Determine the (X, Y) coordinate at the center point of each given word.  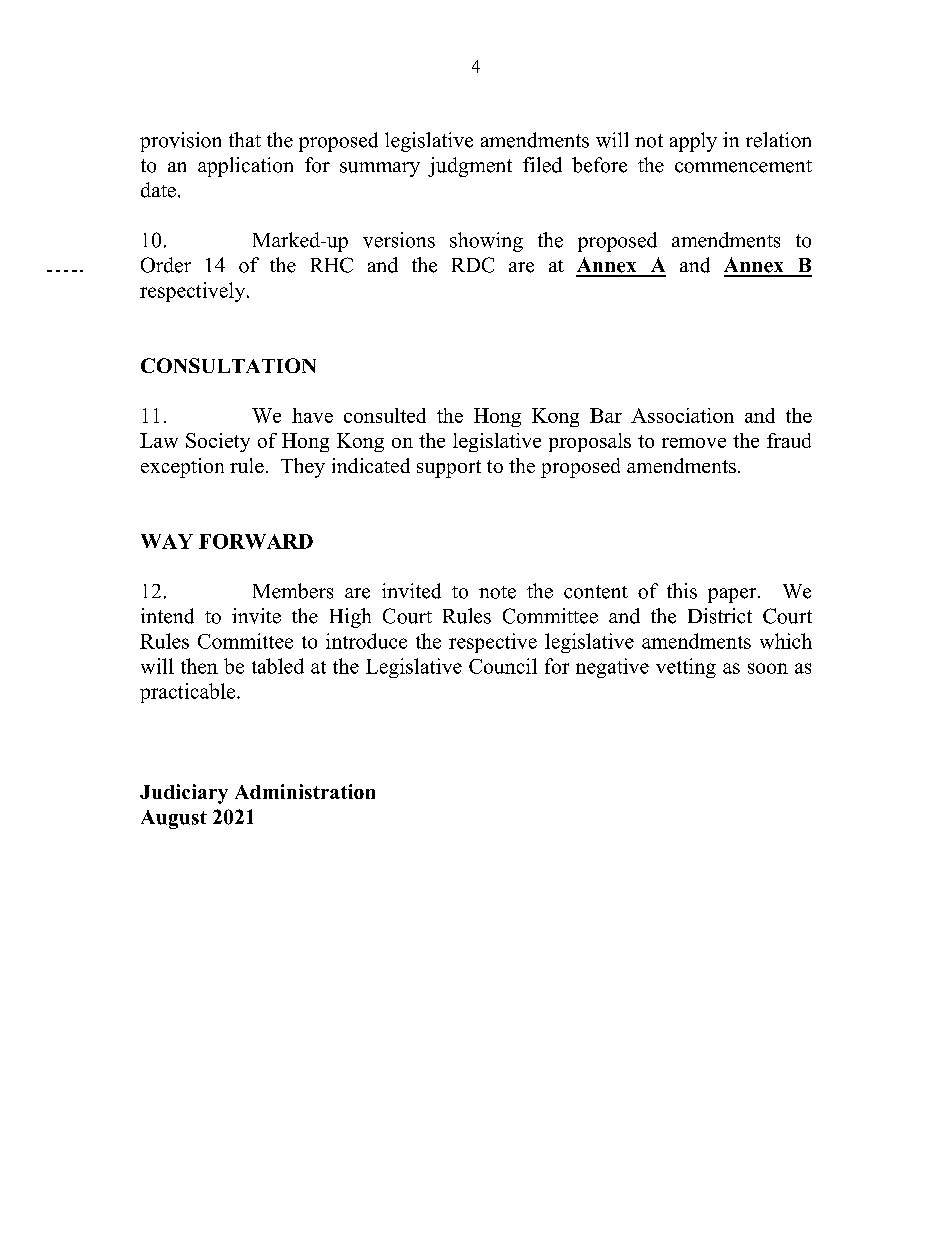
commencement (743, 166)
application (245, 167)
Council (503, 666)
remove (694, 443)
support (449, 469)
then (199, 666)
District (720, 616)
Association (682, 415)
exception (182, 468)
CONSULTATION (228, 365)
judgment (470, 167)
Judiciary (184, 794)
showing (486, 242)
